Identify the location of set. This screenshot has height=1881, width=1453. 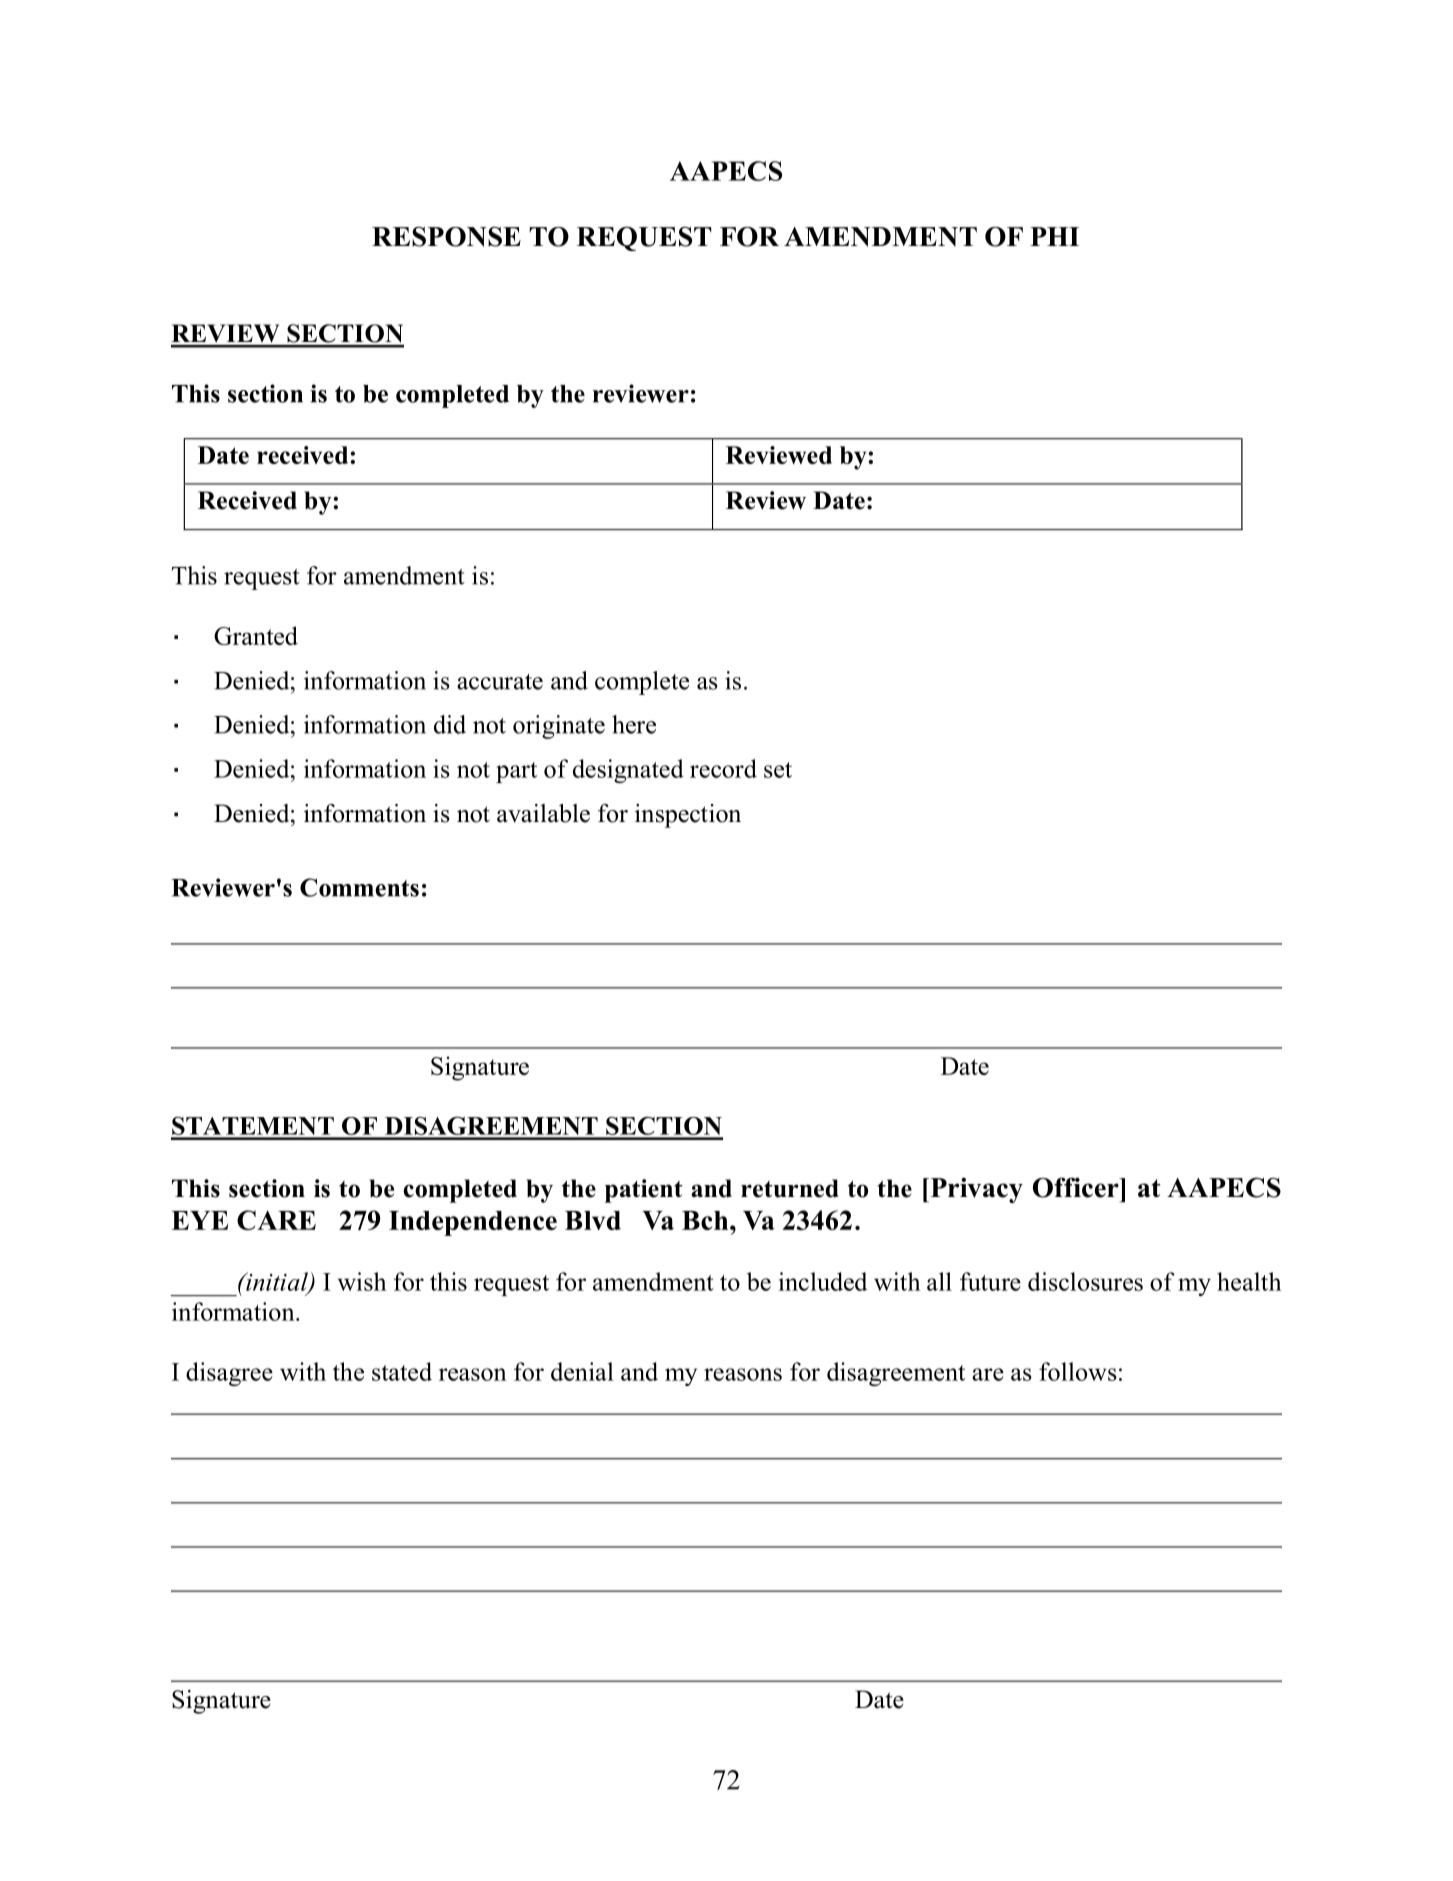
(778, 770).
